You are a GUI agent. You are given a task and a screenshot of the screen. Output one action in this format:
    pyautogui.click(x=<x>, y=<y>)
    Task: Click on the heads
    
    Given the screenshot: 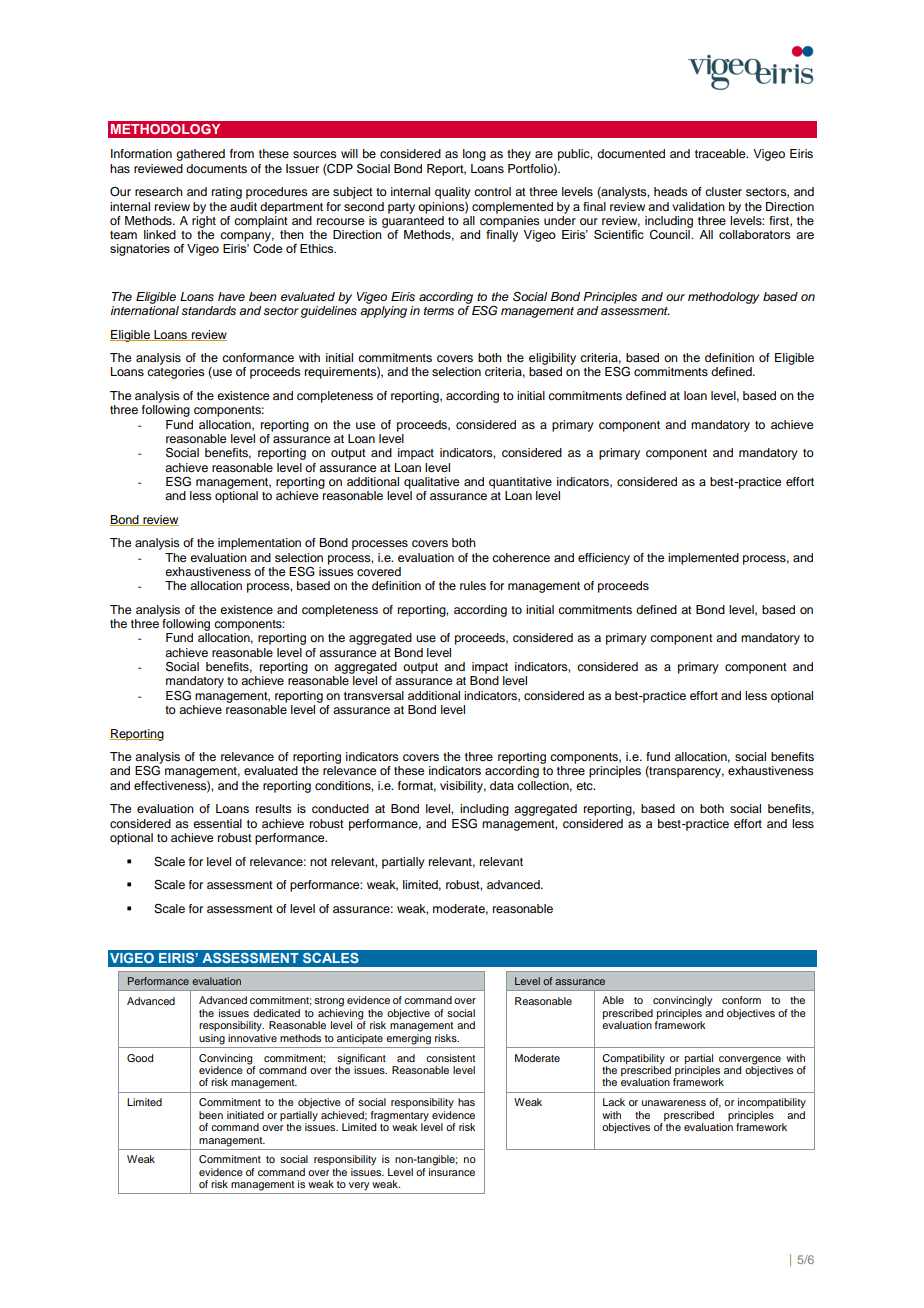 What is the action you would take?
    pyautogui.click(x=671, y=191)
